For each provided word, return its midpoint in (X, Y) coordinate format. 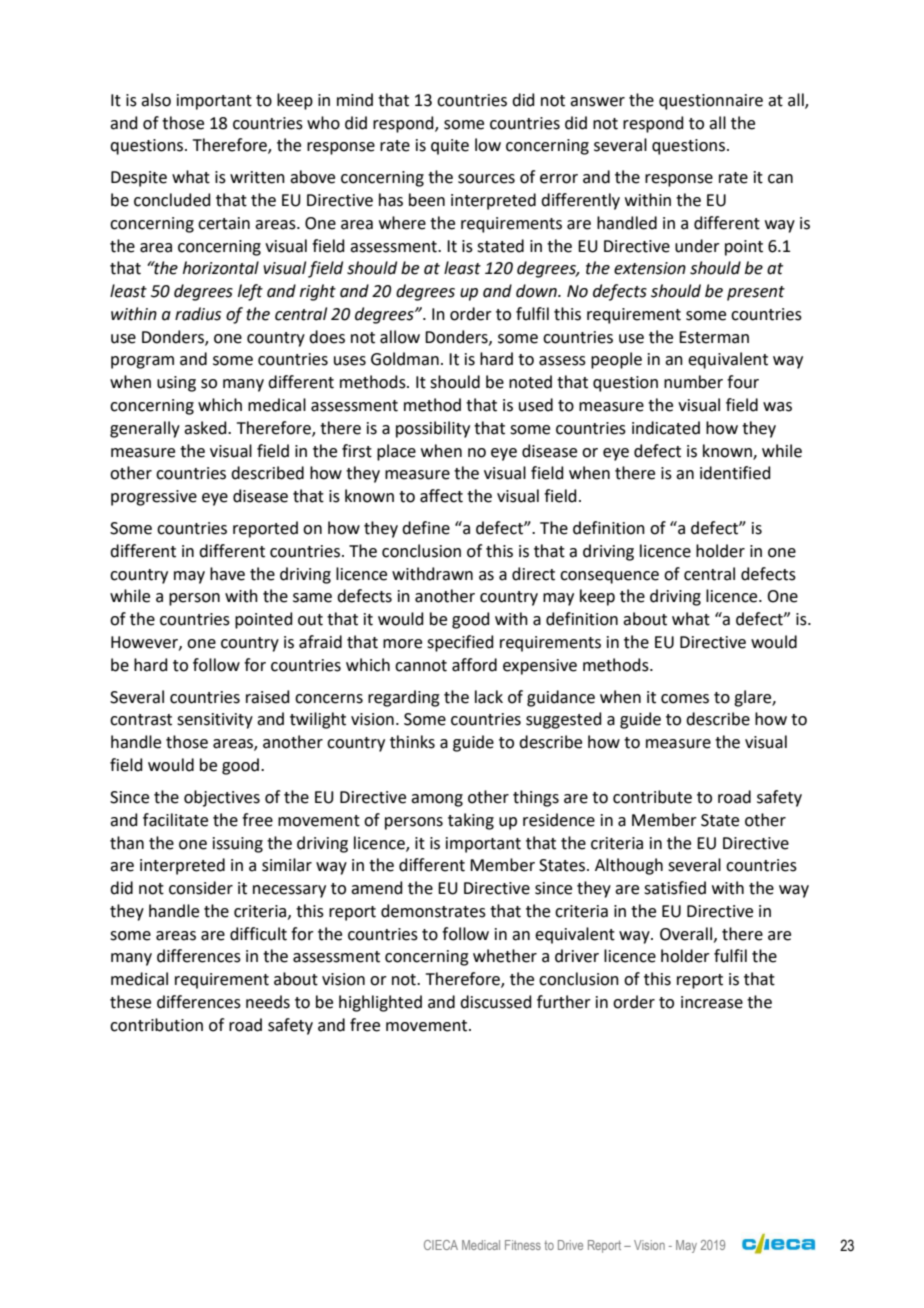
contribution (156, 1025)
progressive (154, 498)
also (156, 100)
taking (471, 821)
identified (735, 473)
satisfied (675, 888)
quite (450, 147)
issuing (238, 845)
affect (441, 496)
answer (597, 102)
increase (712, 1002)
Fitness (523, 1245)
